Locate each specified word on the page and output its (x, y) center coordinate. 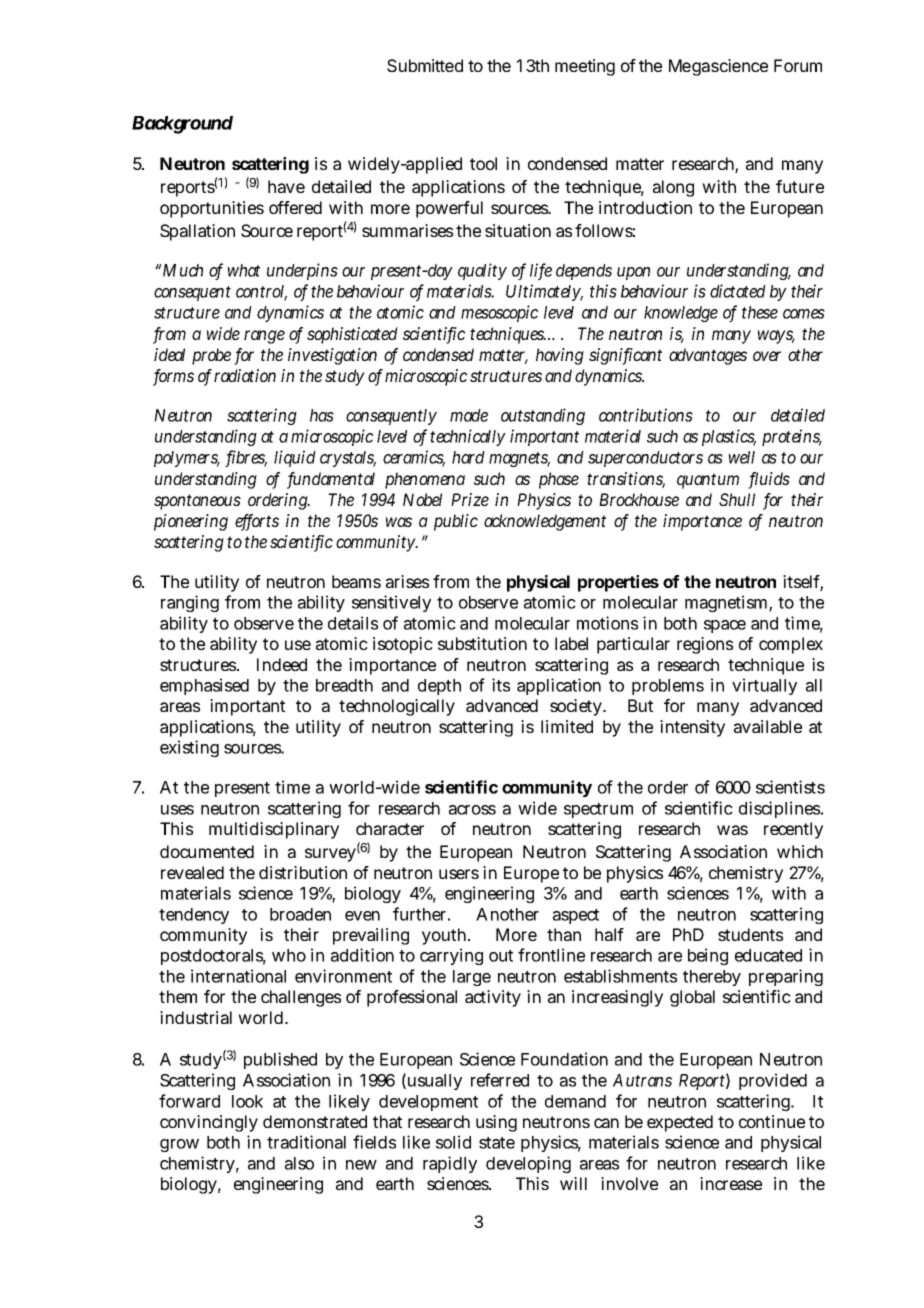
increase (731, 1183)
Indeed (282, 664)
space (725, 626)
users (459, 874)
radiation (245, 375)
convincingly (209, 1123)
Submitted (425, 65)
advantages (708, 356)
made (469, 415)
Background (182, 125)
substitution (482, 643)
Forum (798, 65)
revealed (192, 872)
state (497, 1143)
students (750, 934)
